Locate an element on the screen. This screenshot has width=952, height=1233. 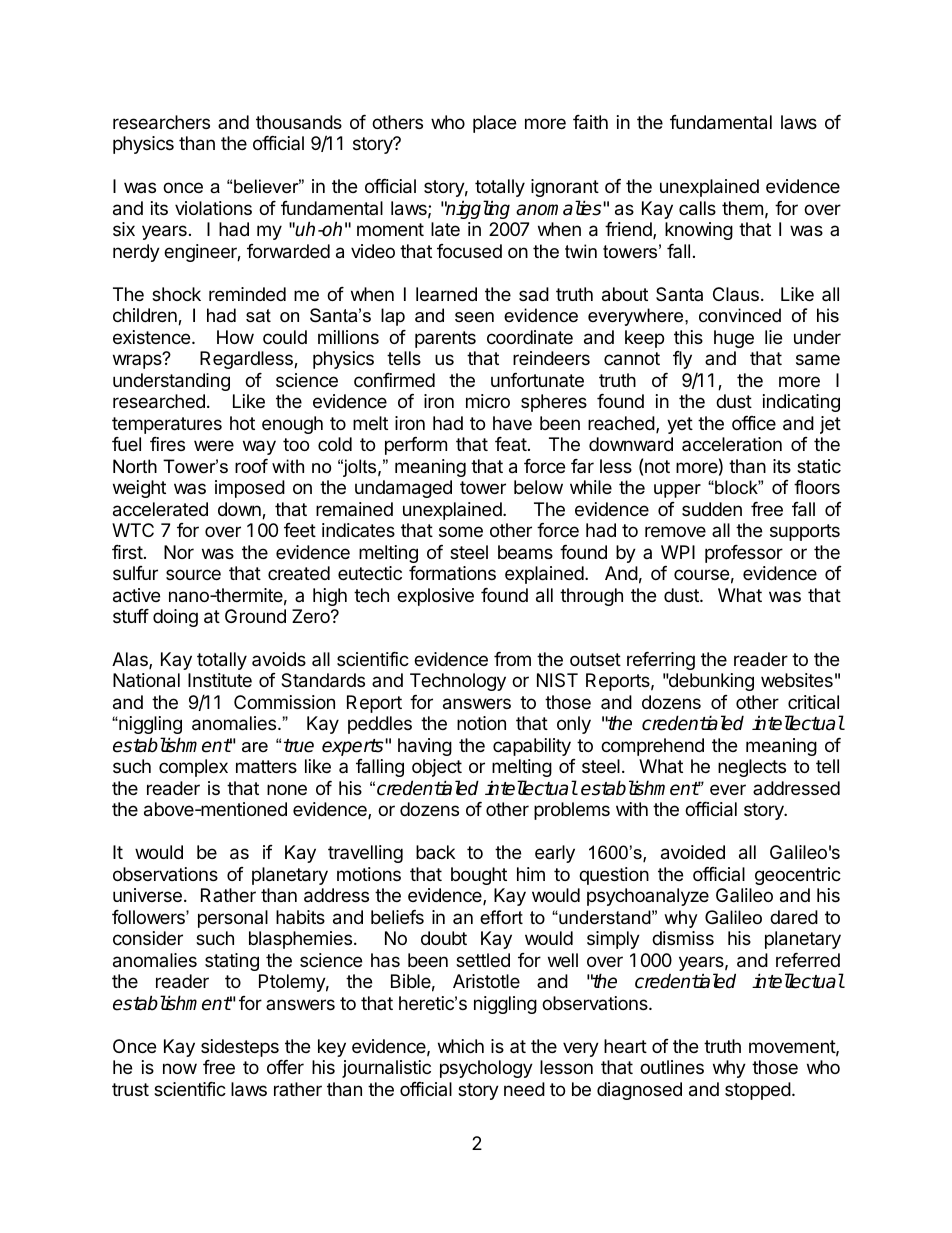
course is located at coordinates (701, 574).
